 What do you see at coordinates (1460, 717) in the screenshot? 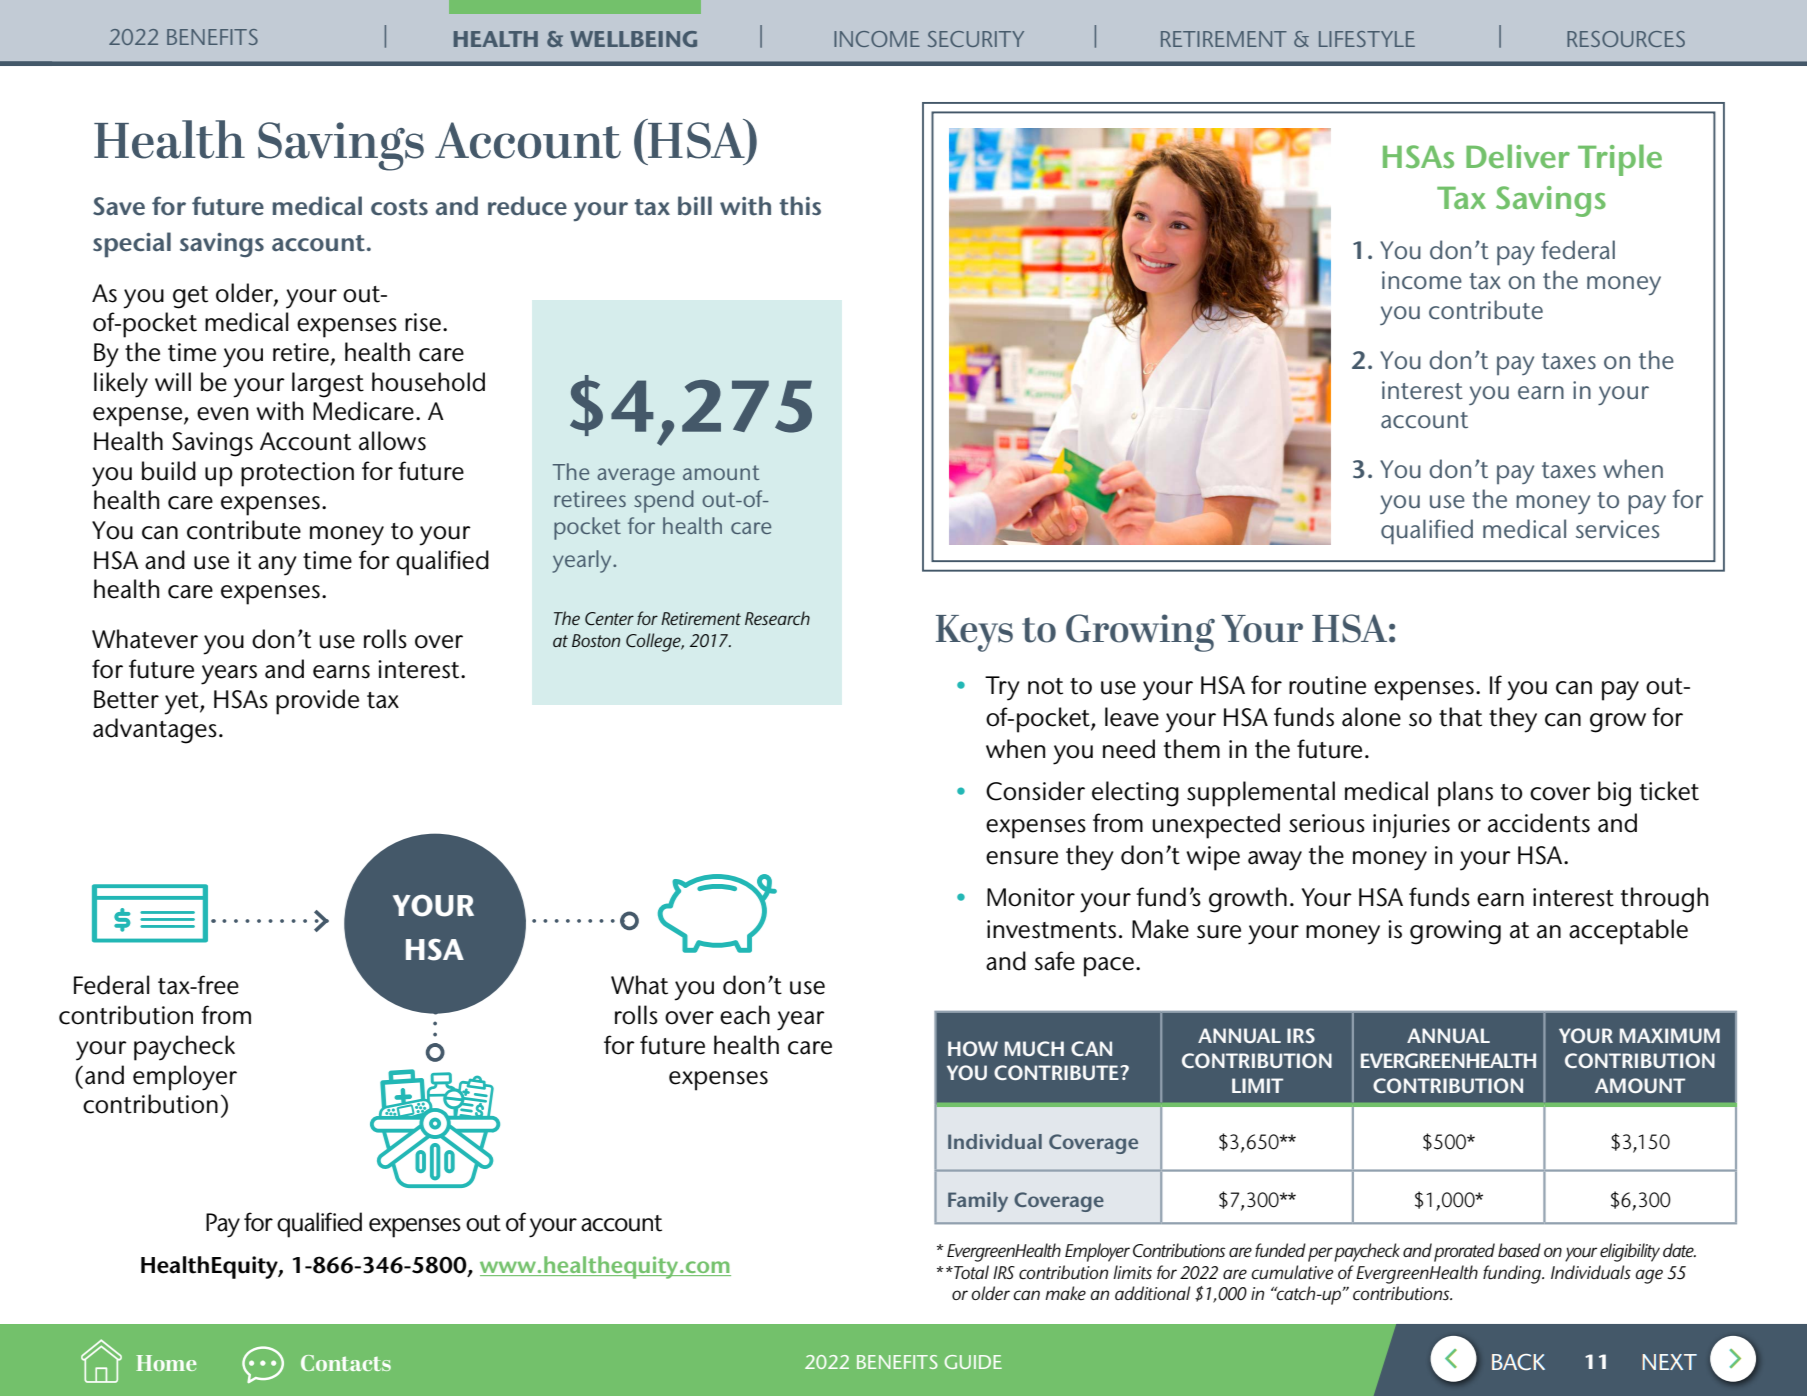
I see `that` at bounding box center [1460, 717].
